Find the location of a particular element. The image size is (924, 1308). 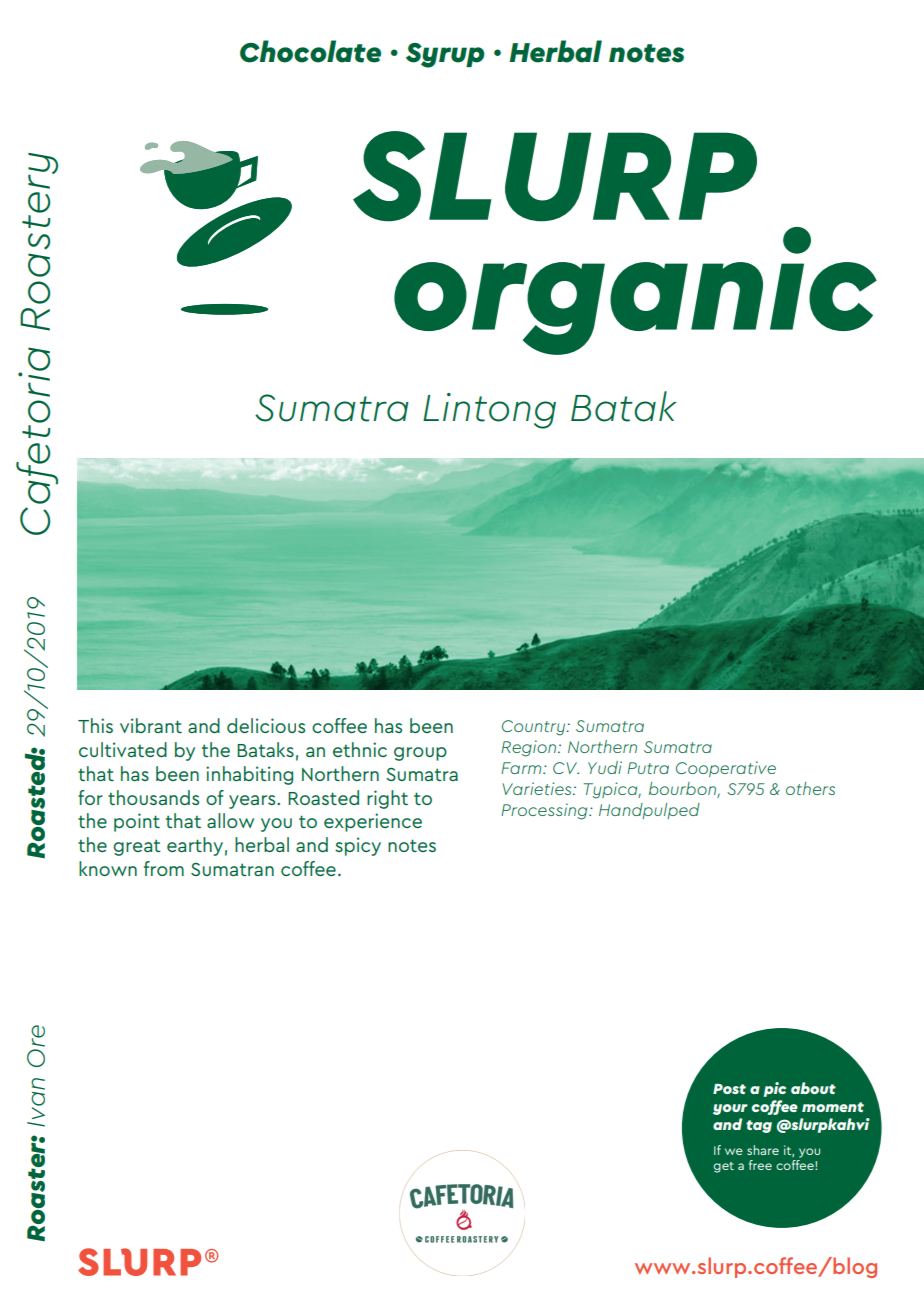

Region is located at coordinates (530, 748).
